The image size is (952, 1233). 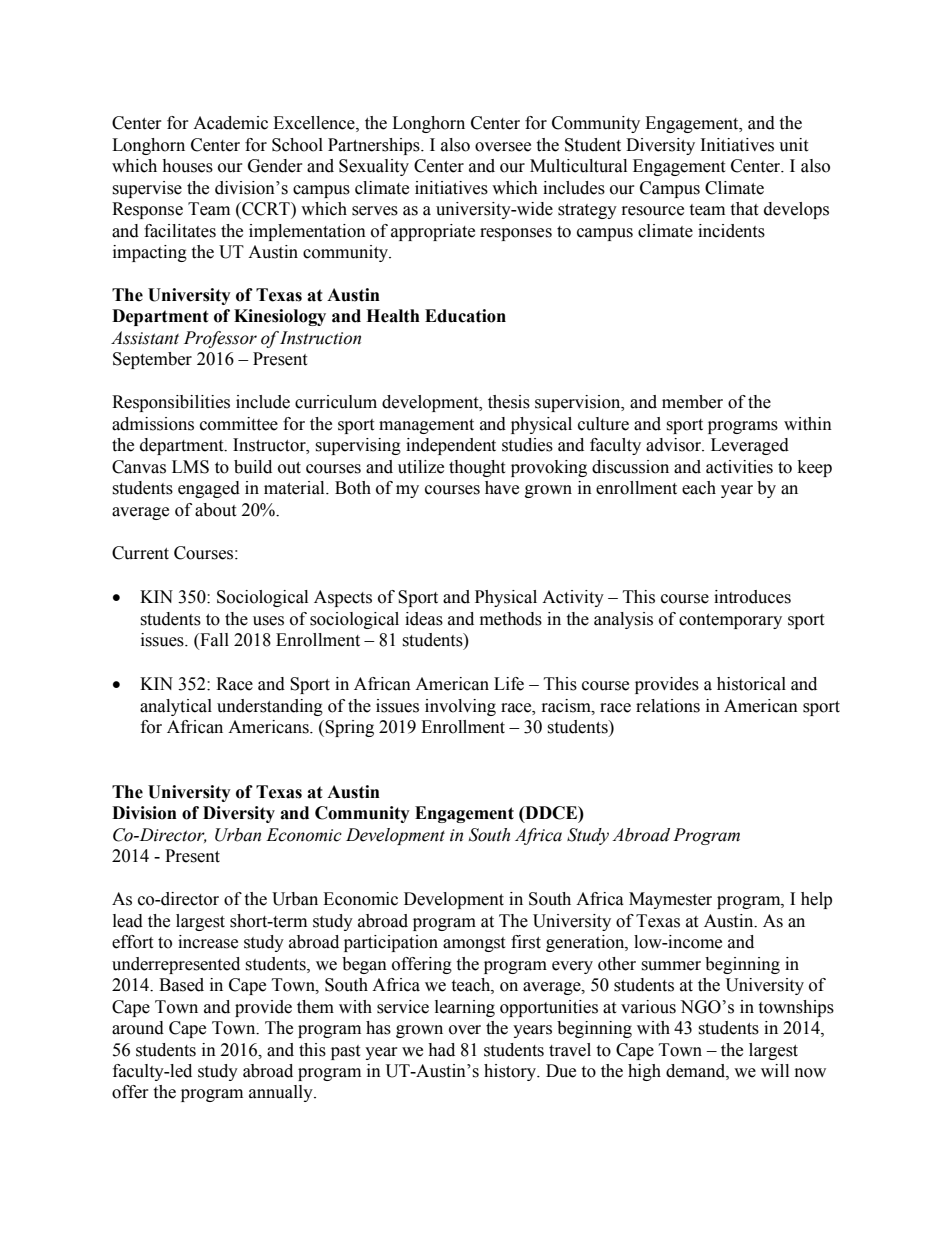 I want to click on methods, so click(x=511, y=619).
